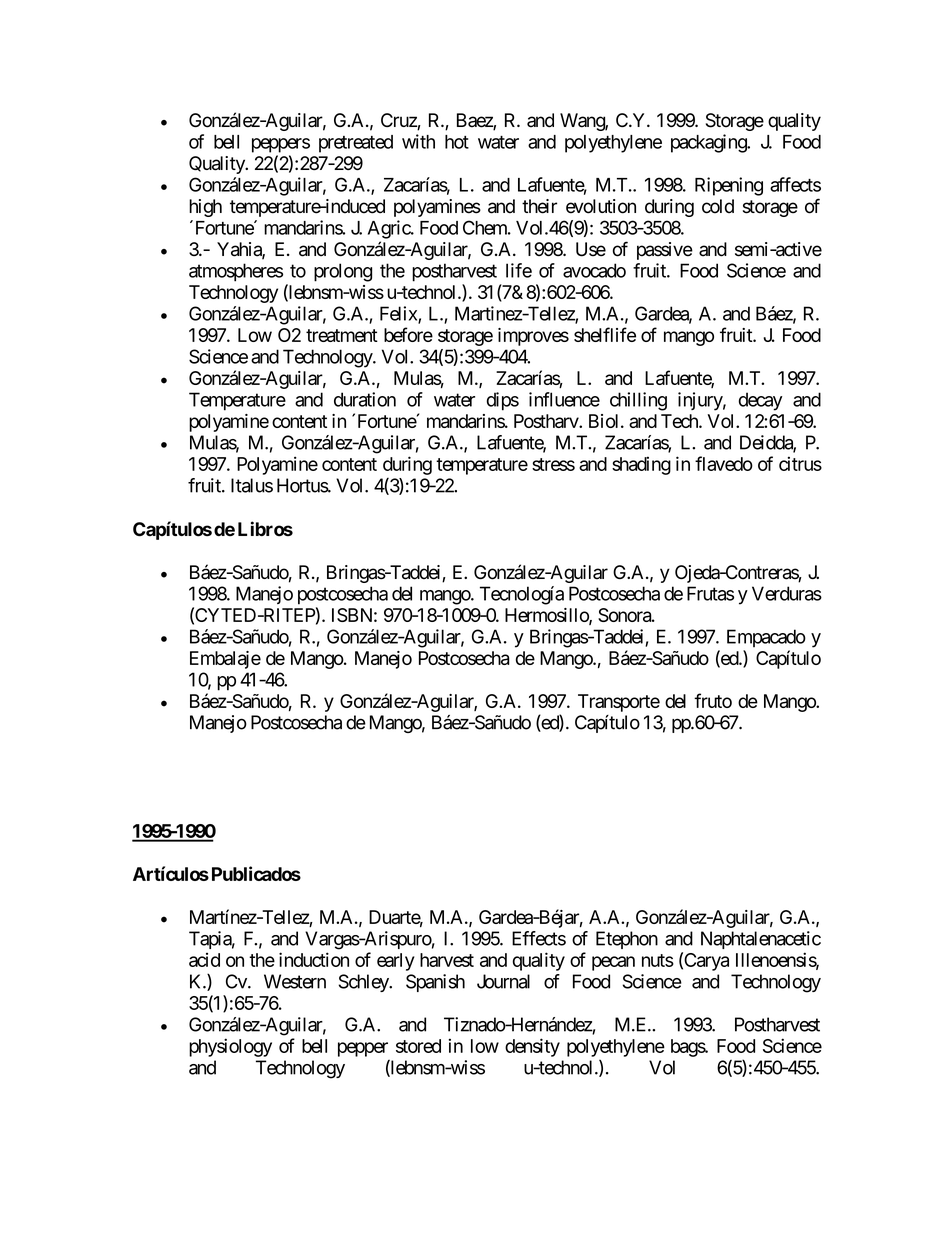 Image resolution: width=952 pixels, height=1233 pixels. I want to click on decay, so click(760, 401).
